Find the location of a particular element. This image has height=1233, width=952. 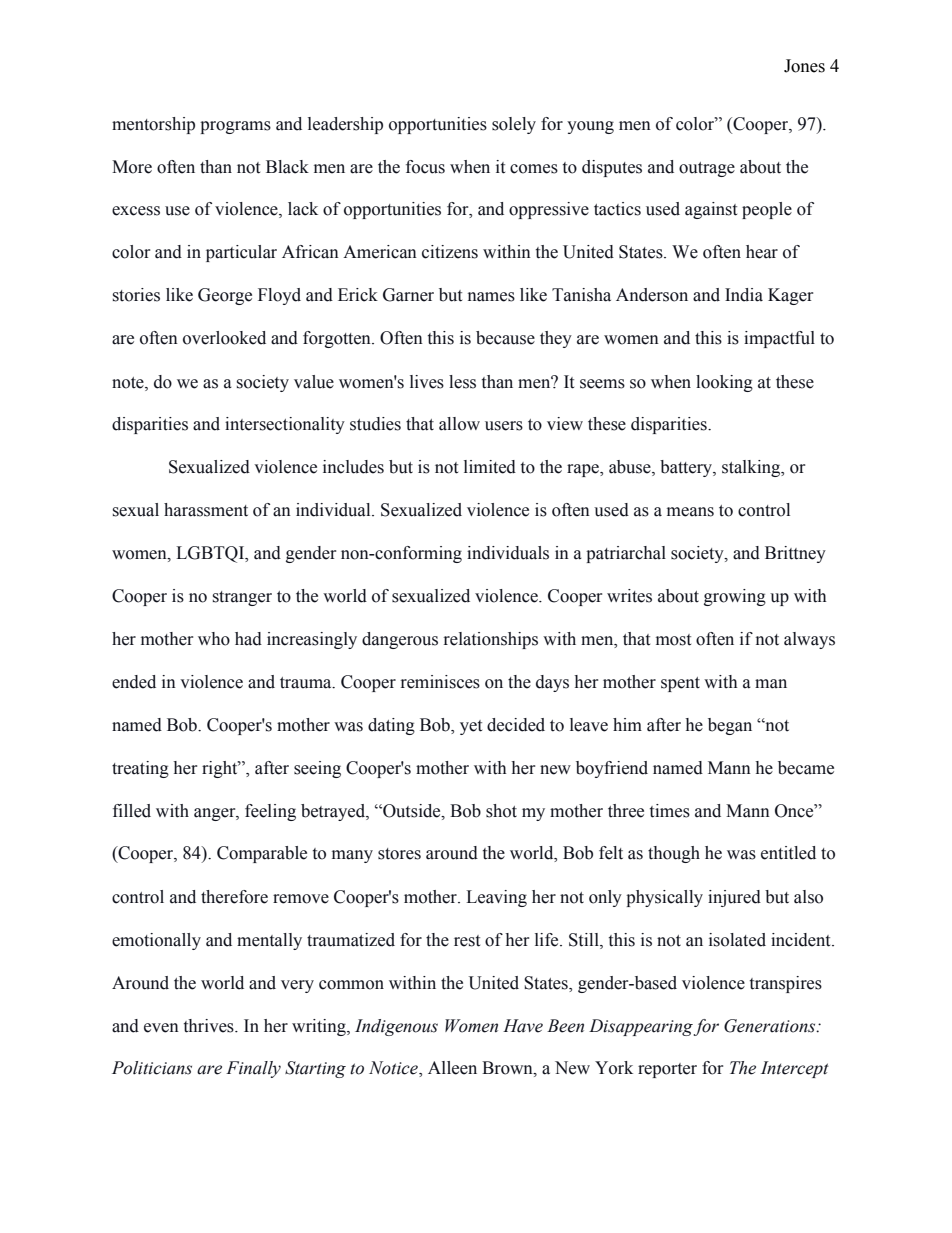

growing is located at coordinates (735, 597).
